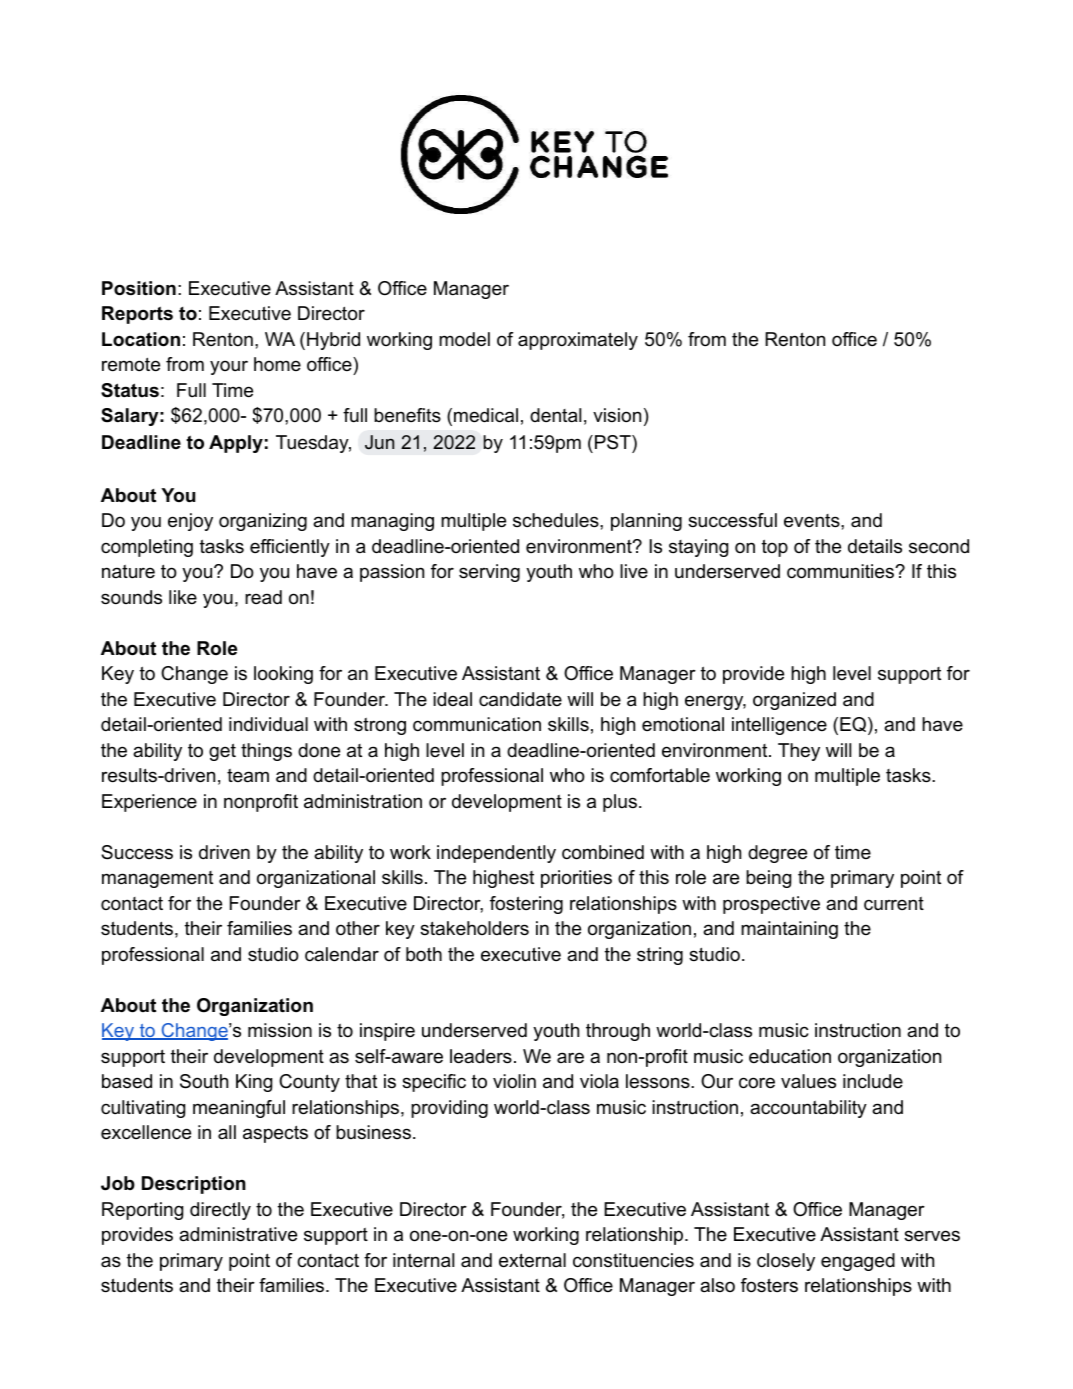 The image size is (1073, 1389). Describe the element at coordinates (799, 752) in the page. I see `They` at that location.
